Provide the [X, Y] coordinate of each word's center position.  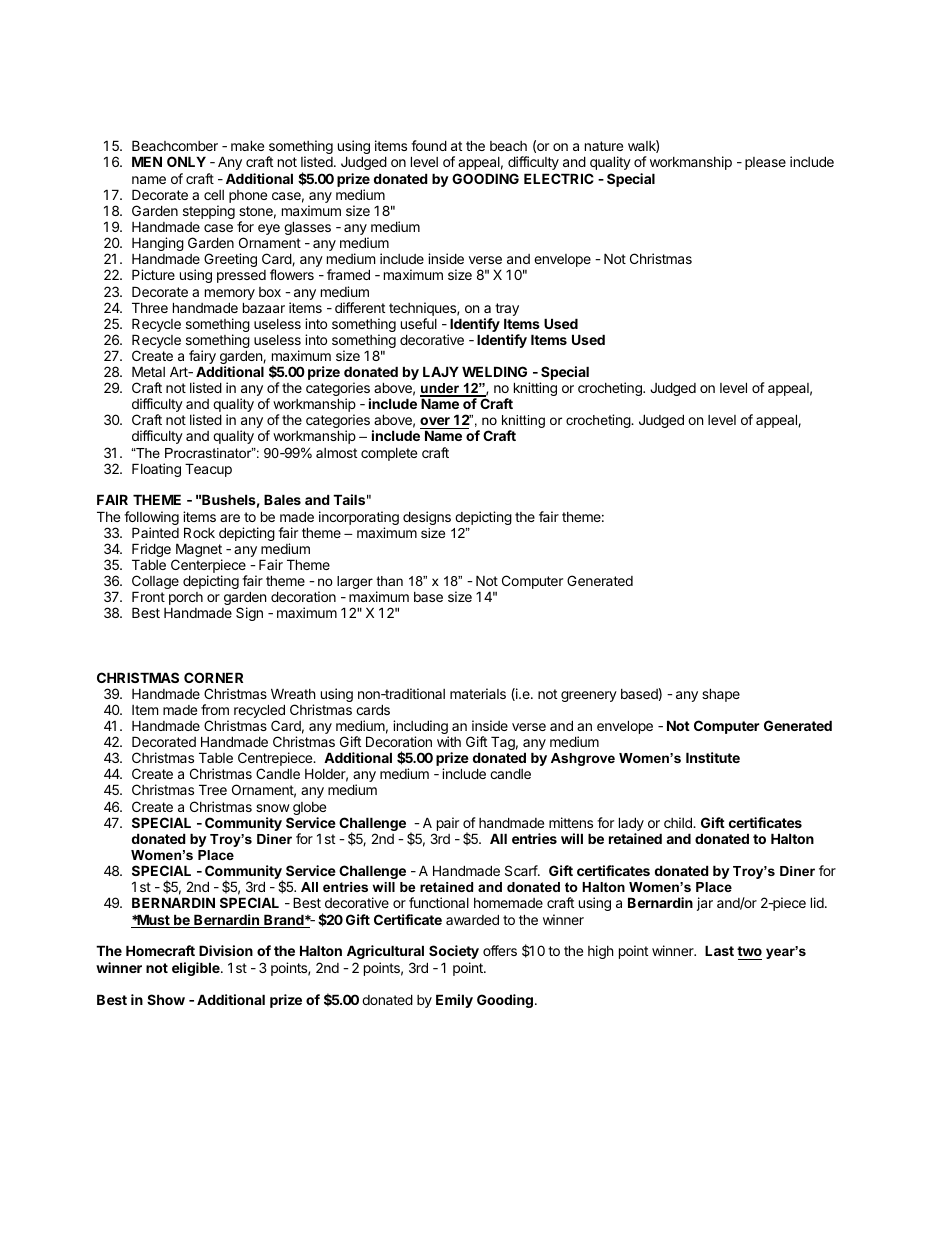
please [765, 163]
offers [500, 950]
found [429, 145]
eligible [197, 969]
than [390, 581]
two [749, 953]
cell [214, 195]
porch [186, 598]
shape [721, 695]
